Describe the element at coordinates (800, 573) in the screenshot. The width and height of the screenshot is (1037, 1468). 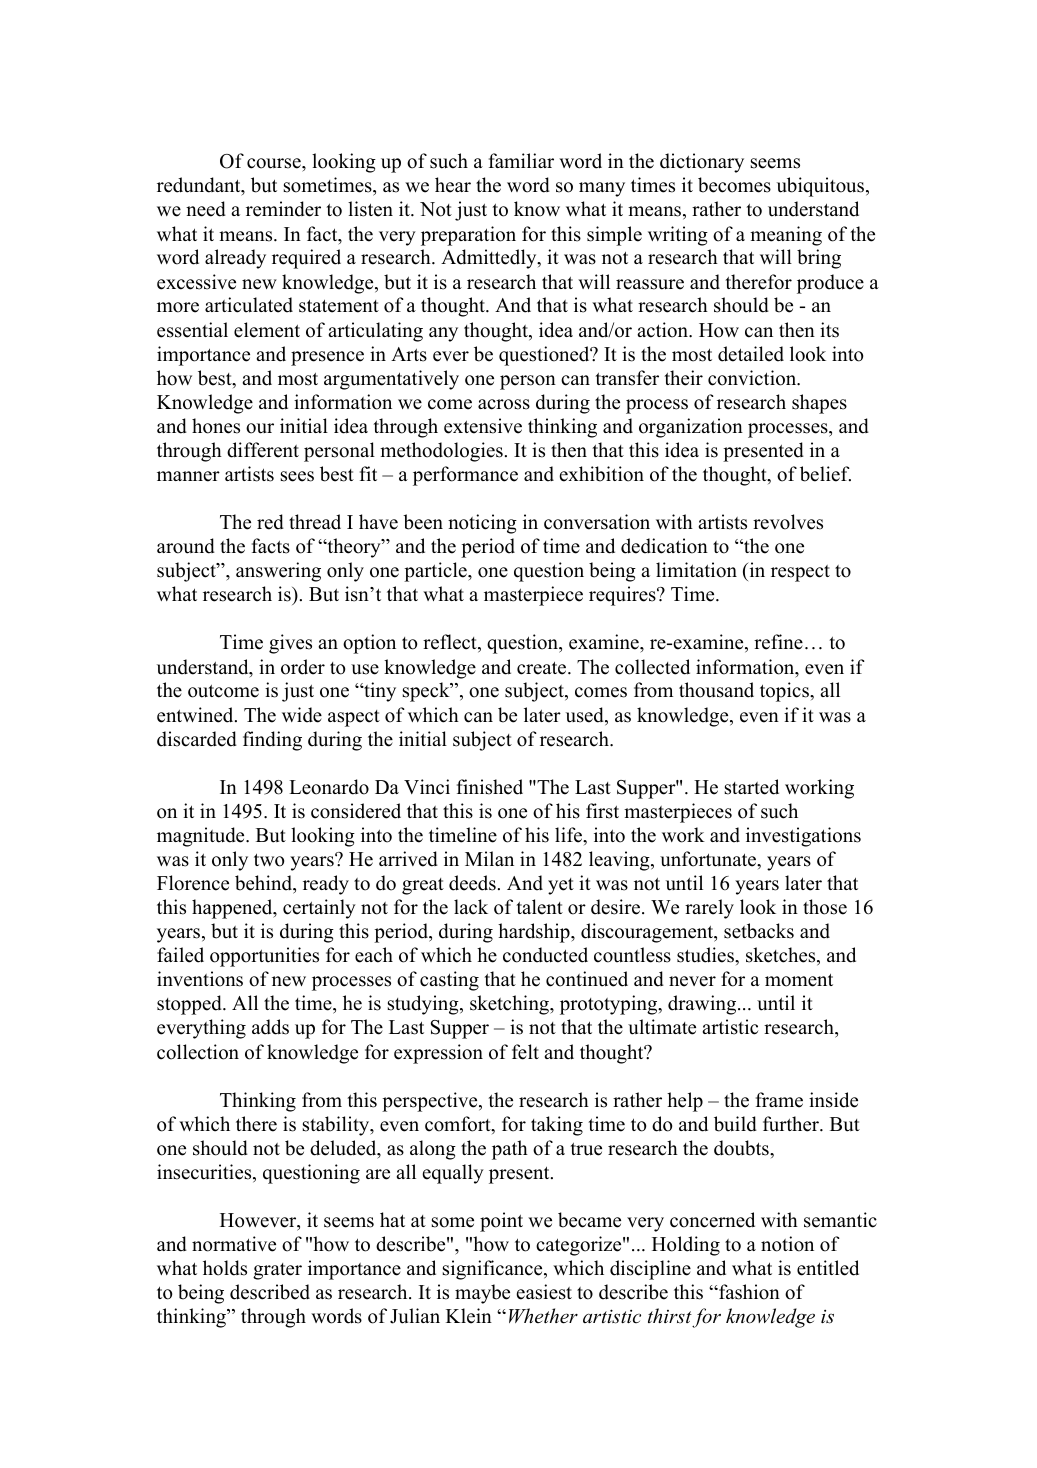
I see `respect` at that location.
